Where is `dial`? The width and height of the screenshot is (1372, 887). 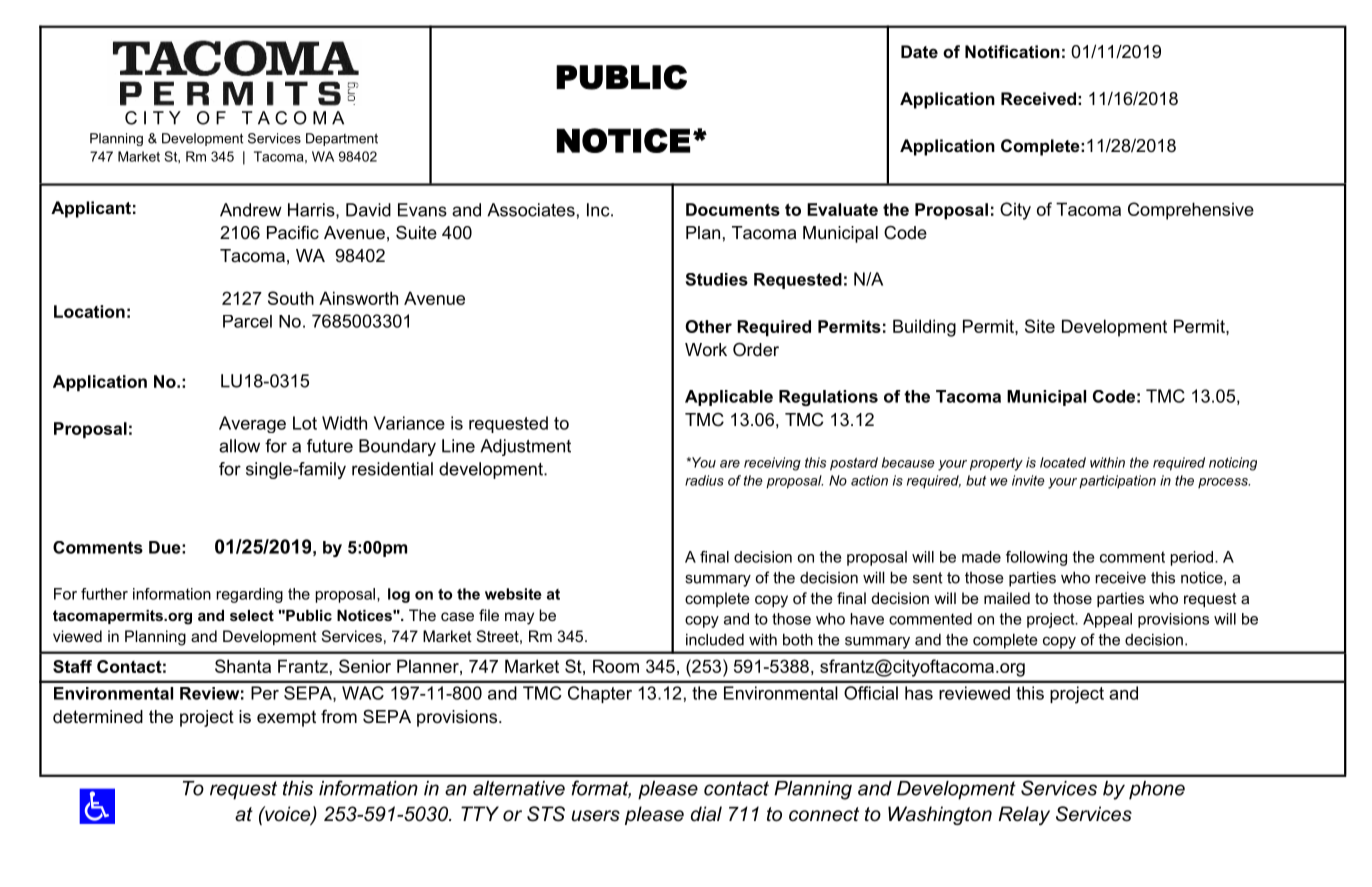
dial is located at coordinates (706, 814).
